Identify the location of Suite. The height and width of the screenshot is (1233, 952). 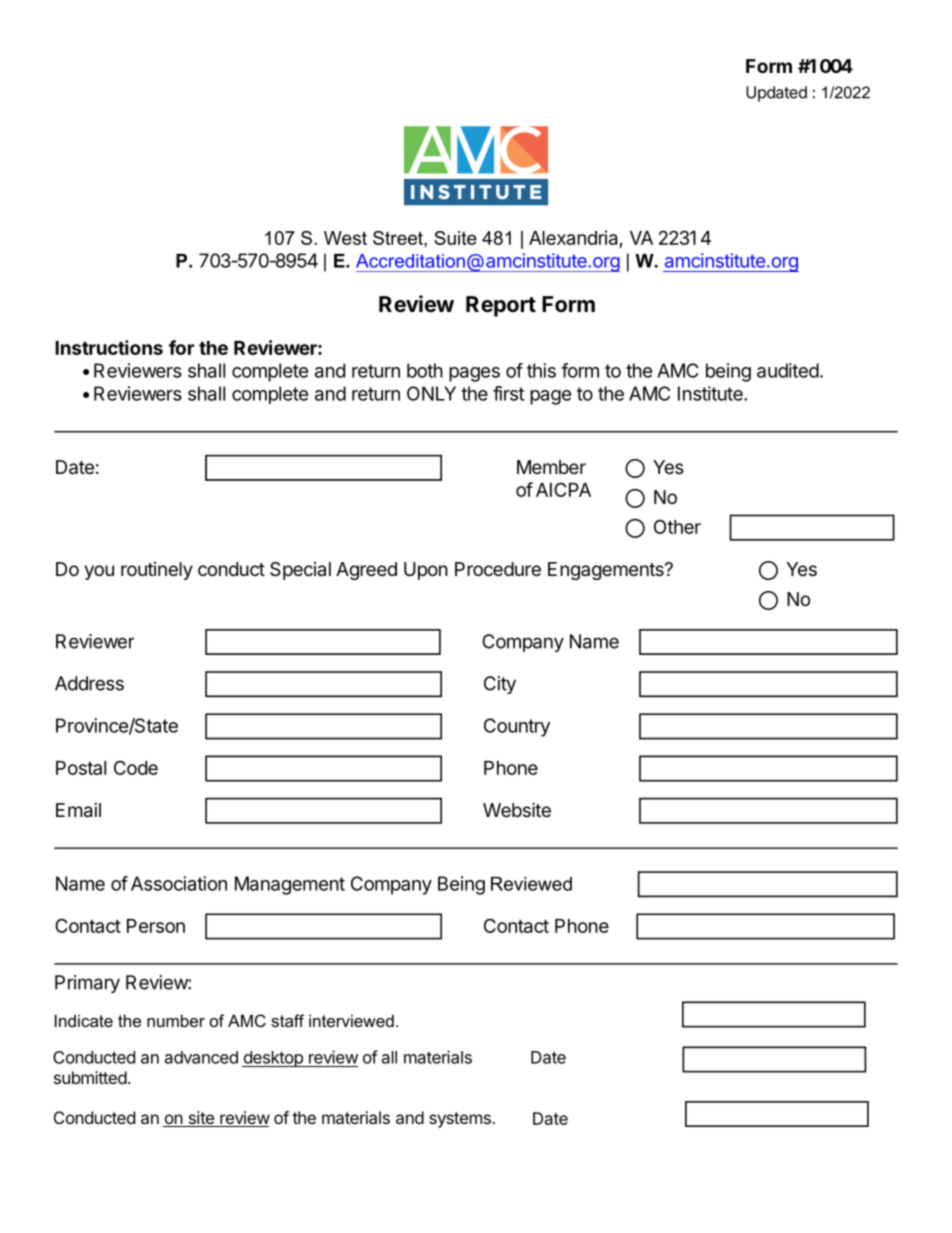
(455, 238).
